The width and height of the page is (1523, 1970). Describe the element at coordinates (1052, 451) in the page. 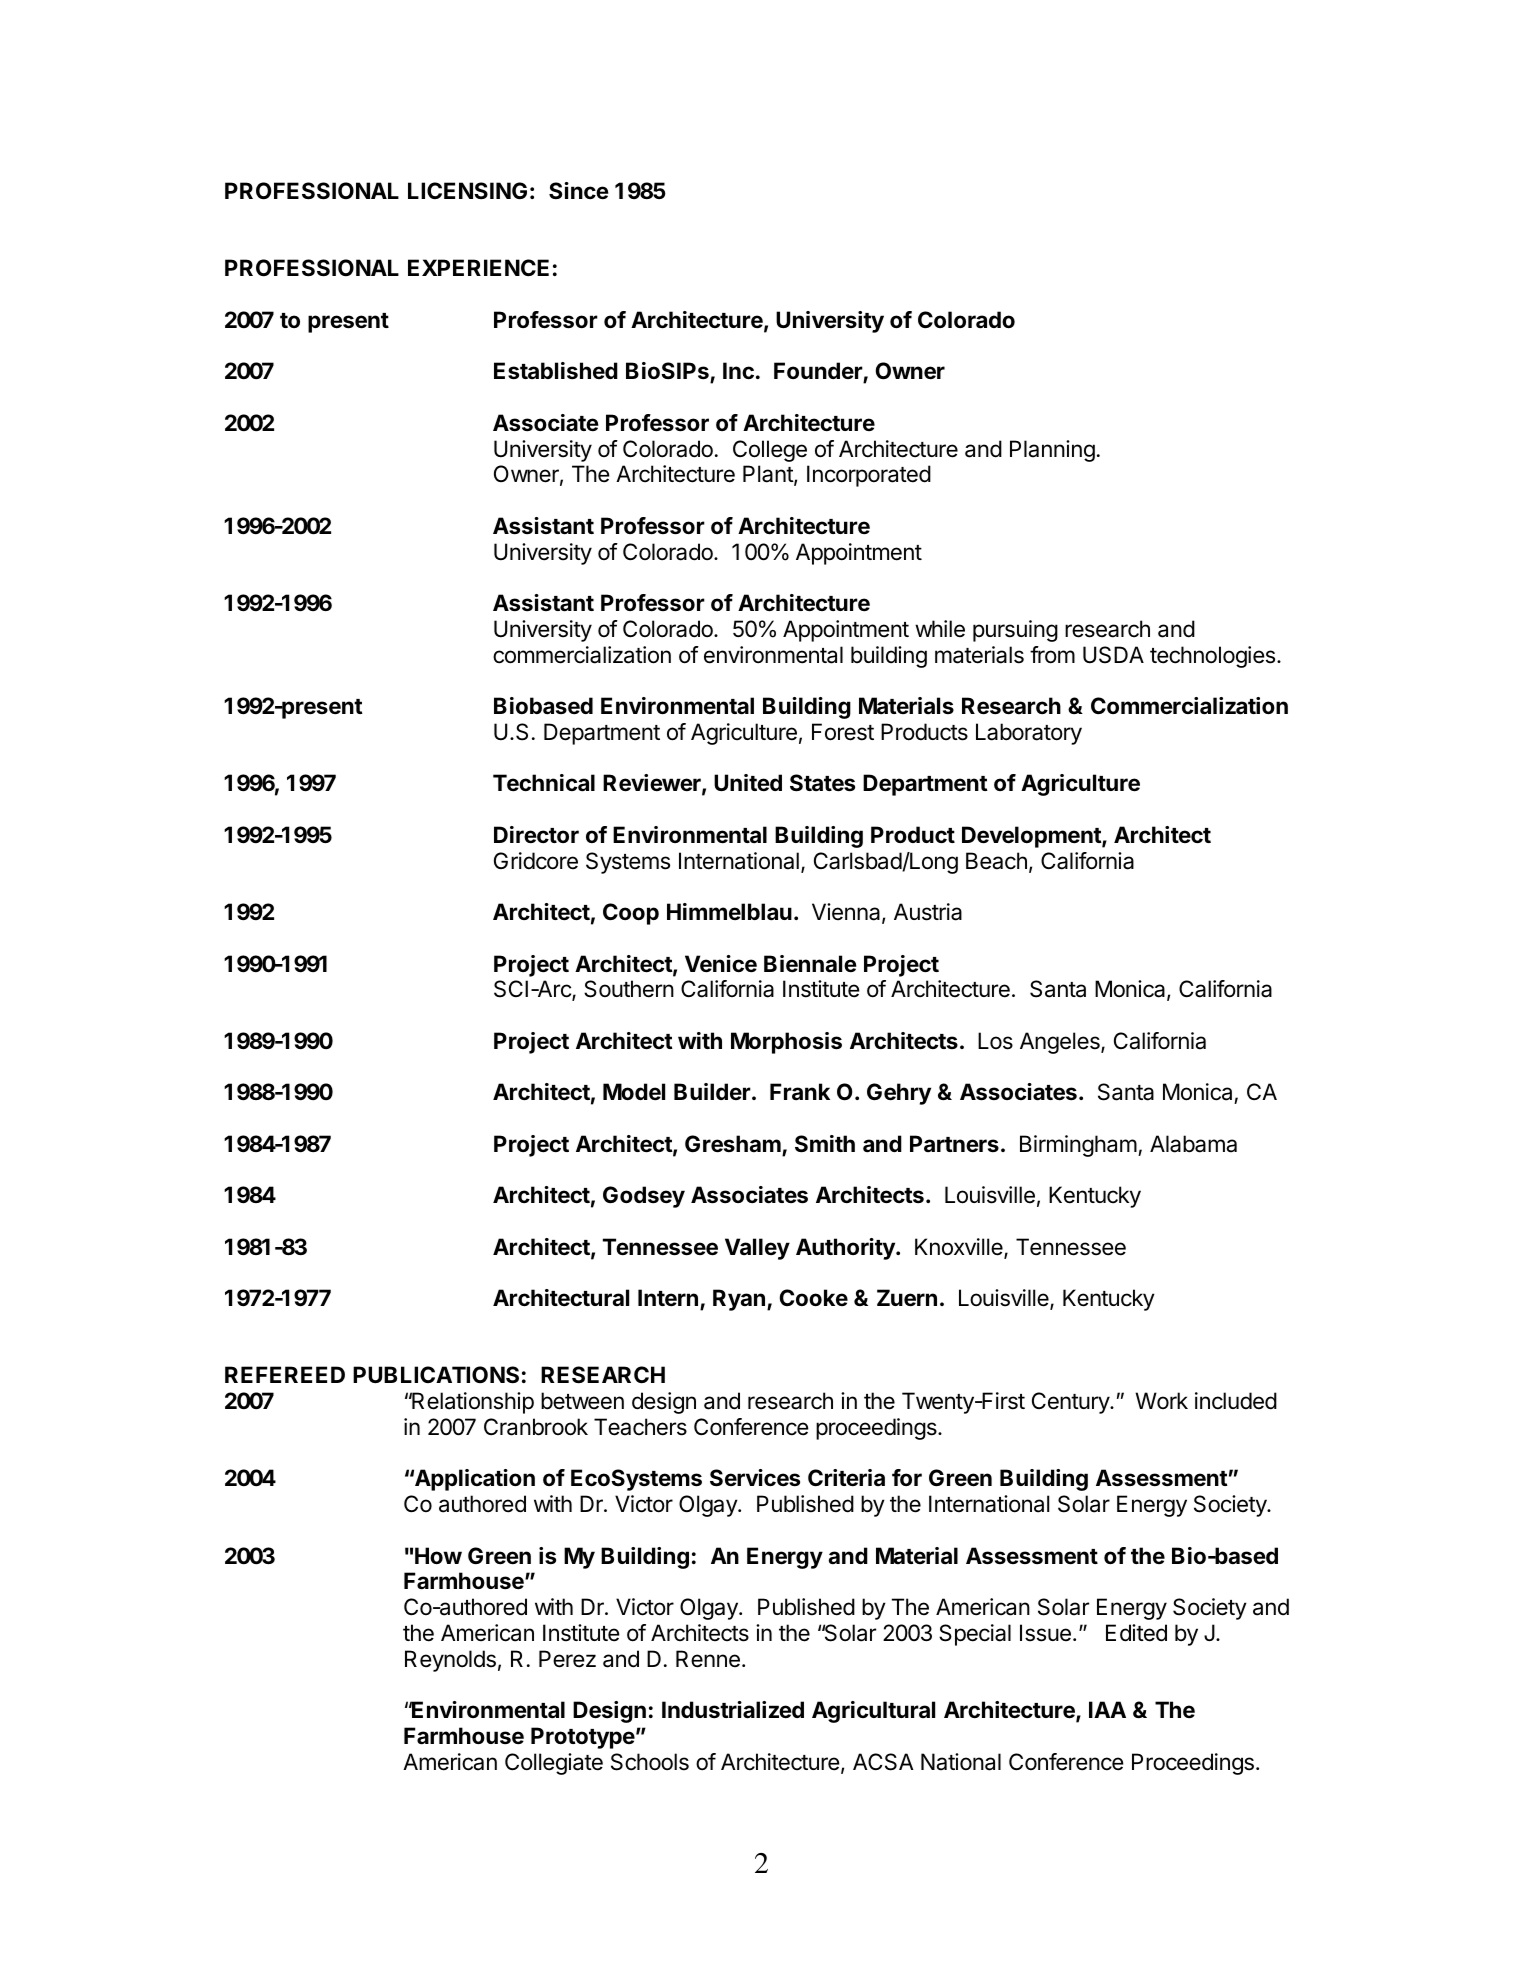

I see `Planning` at that location.
